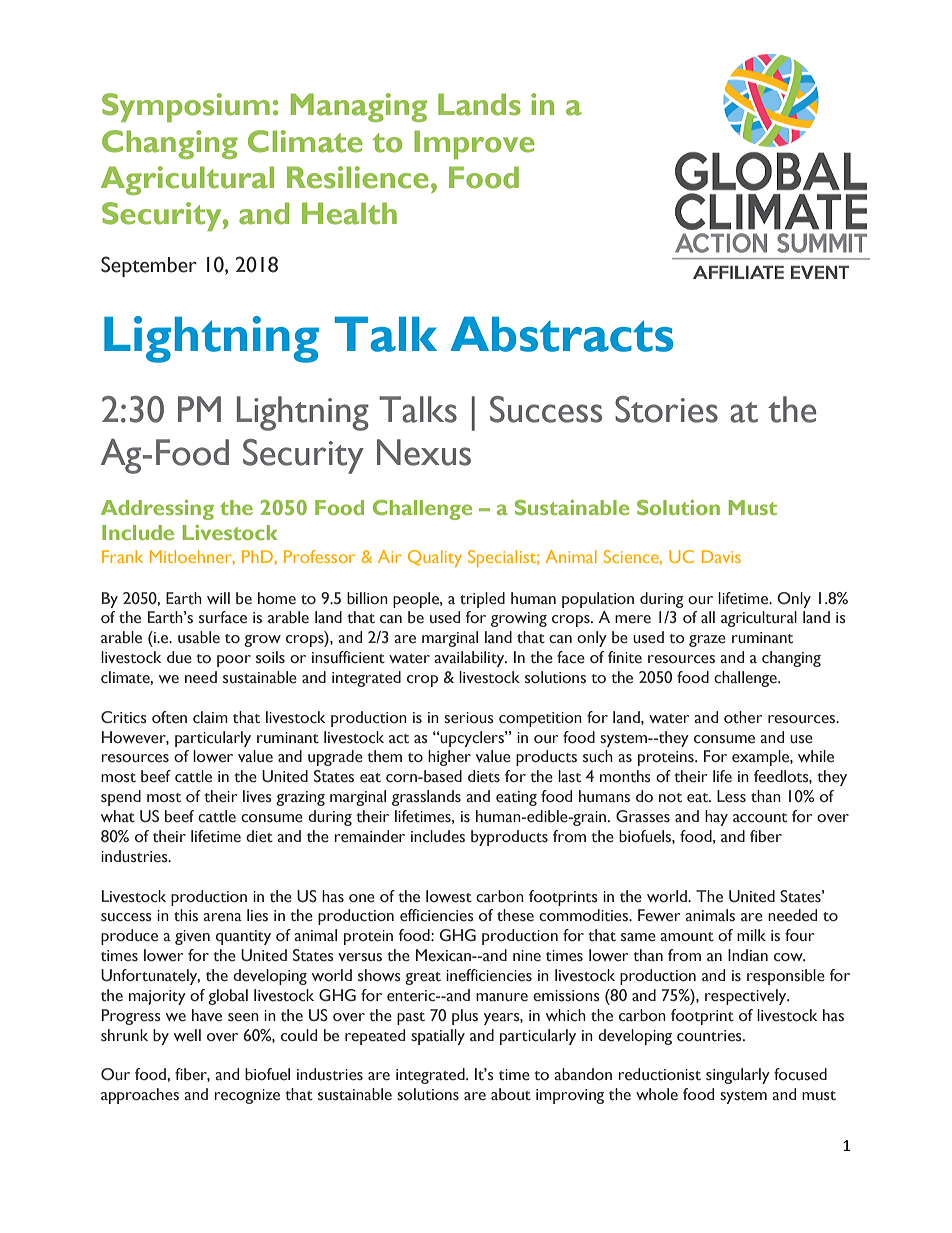  Describe the element at coordinates (157, 510) in the document. I see `Addressing` at that location.
